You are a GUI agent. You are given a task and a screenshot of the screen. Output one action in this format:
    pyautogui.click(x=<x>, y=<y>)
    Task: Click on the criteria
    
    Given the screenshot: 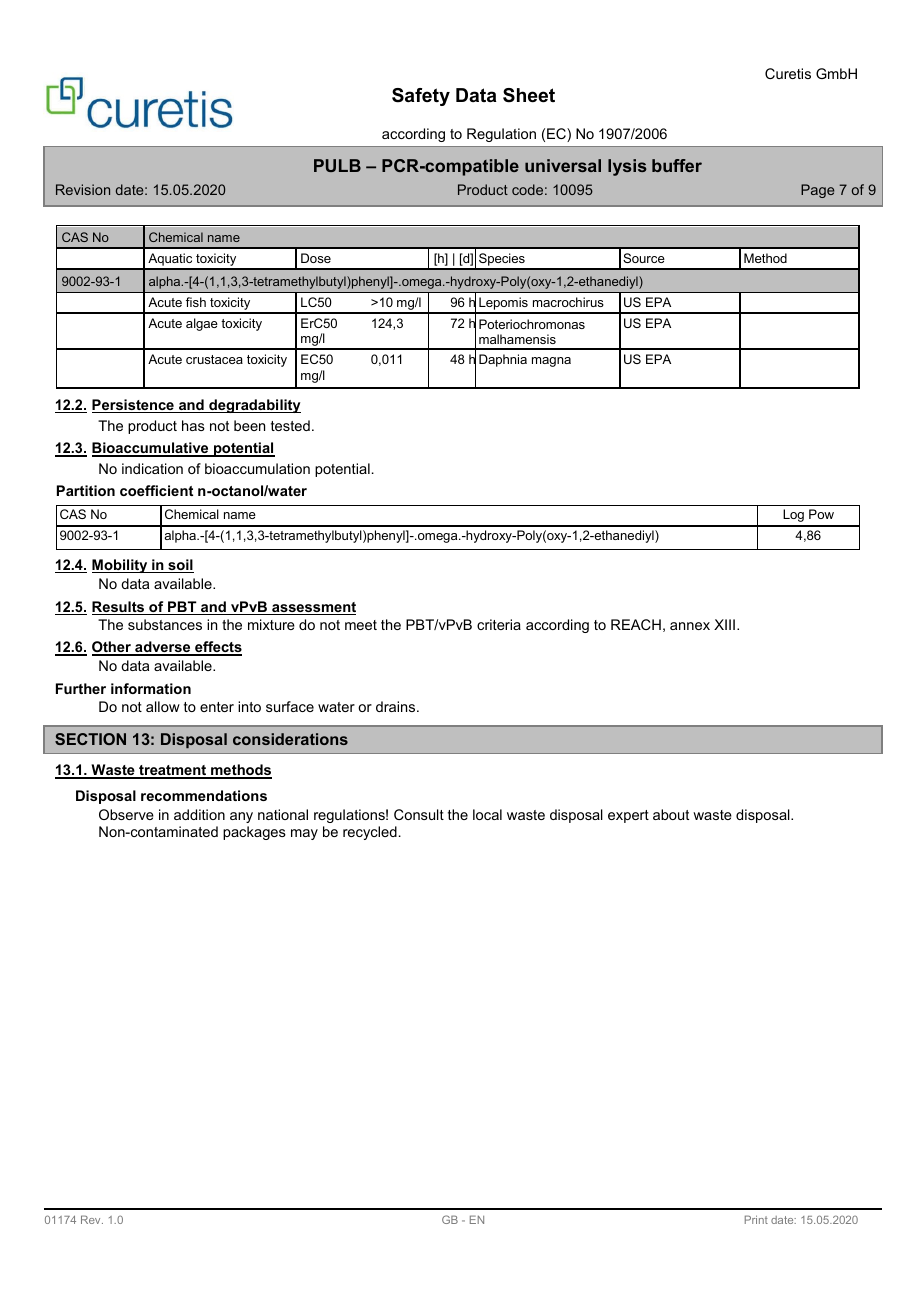 What is the action you would take?
    pyautogui.click(x=499, y=624)
